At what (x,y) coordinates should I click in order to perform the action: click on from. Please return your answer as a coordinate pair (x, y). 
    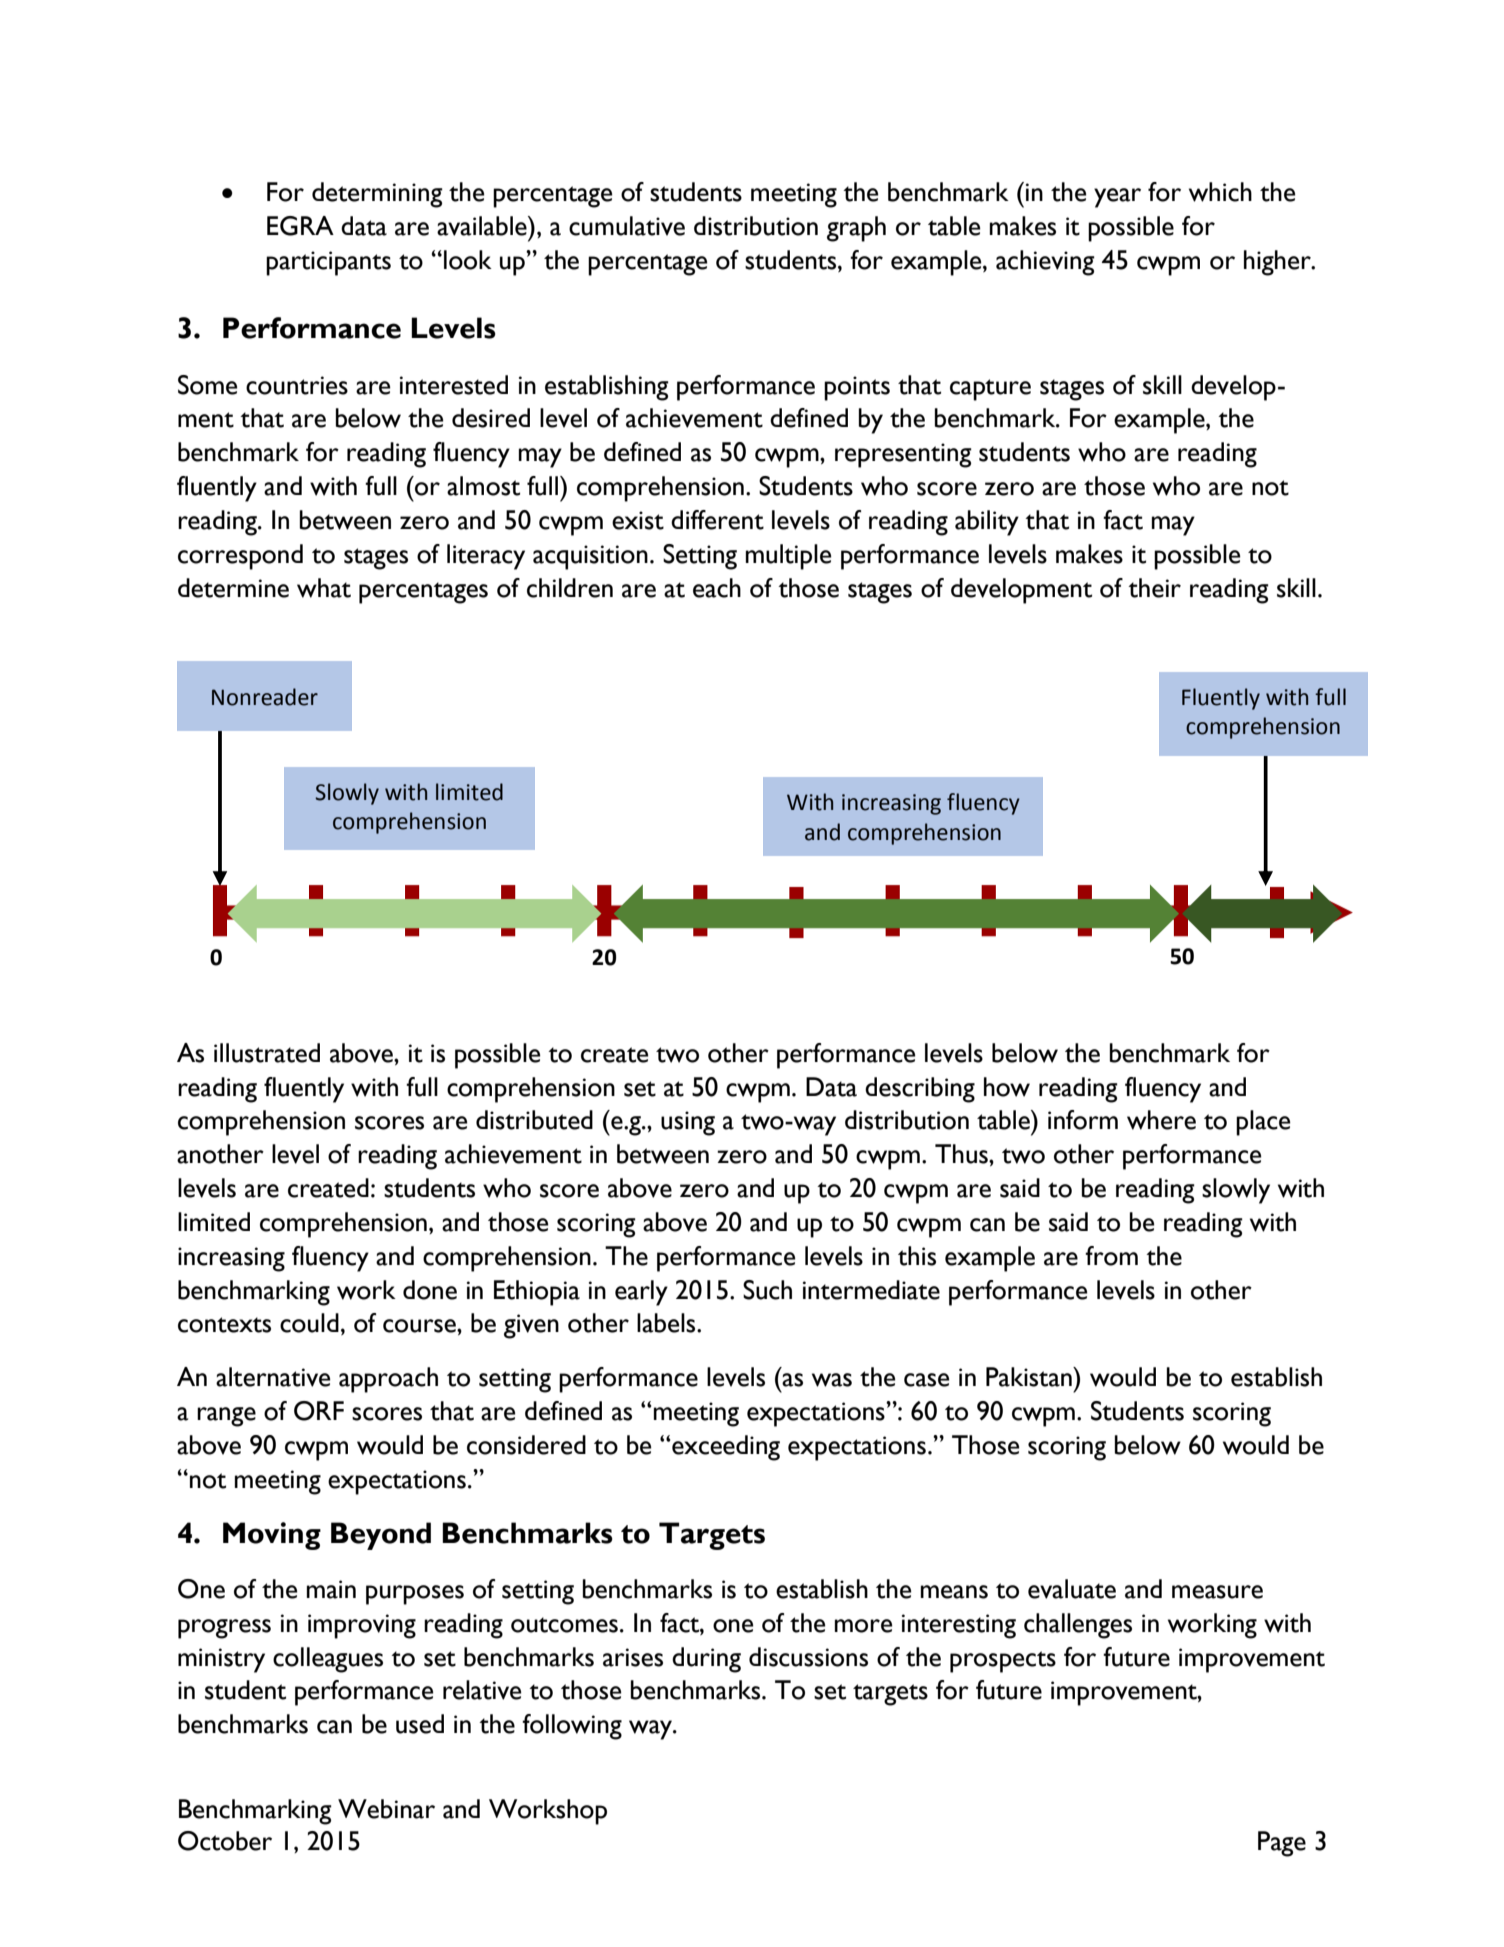
    Looking at the image, I should click on (1111, 1256).
